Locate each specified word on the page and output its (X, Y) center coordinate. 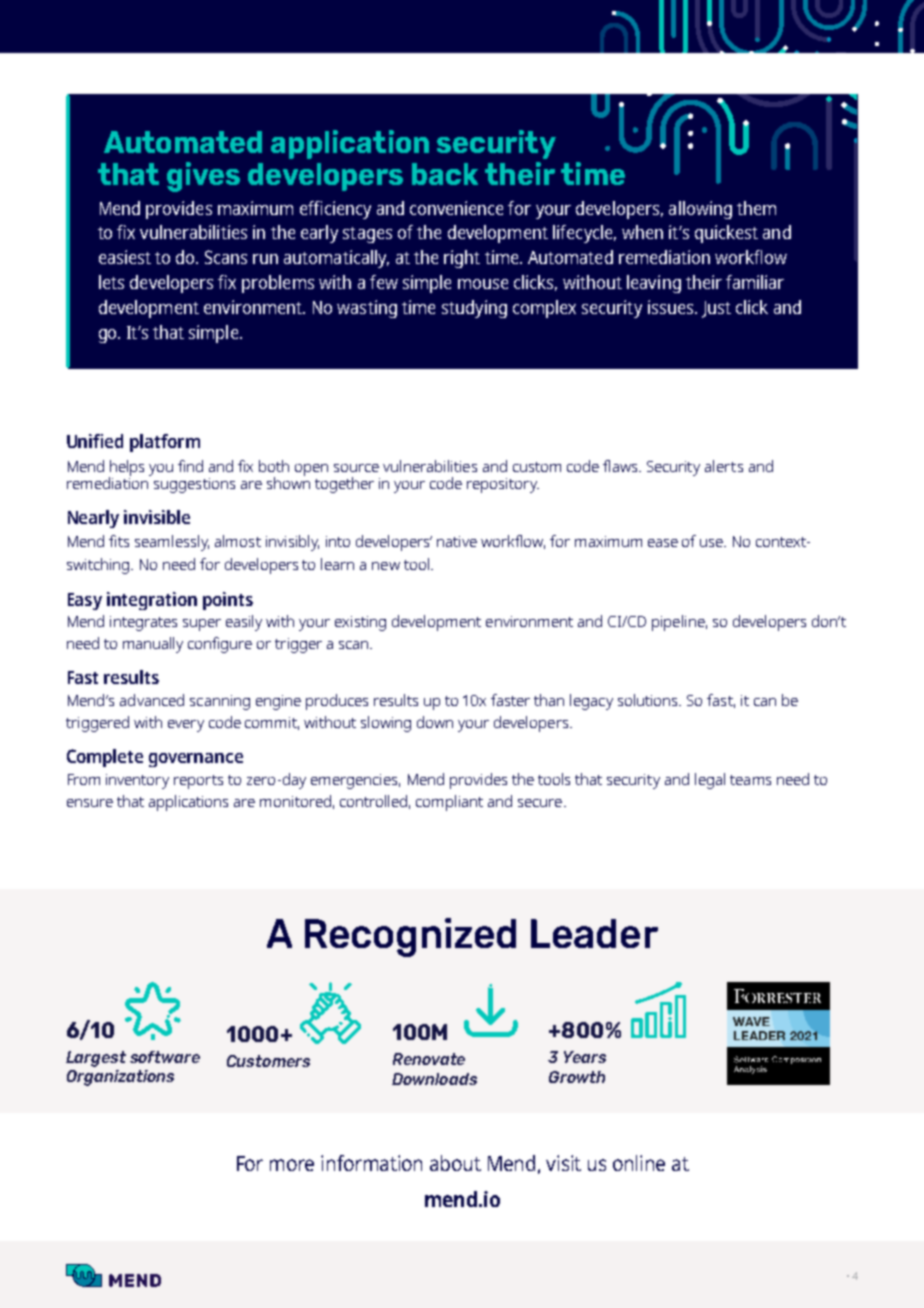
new (386, 566)
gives (203, 177)
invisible (157, 517)
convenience (456, 208)
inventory (137, 781)
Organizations (120, 1078)
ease (663, 543)
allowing (700, 210)
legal (710, 781)
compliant (449, 803)
